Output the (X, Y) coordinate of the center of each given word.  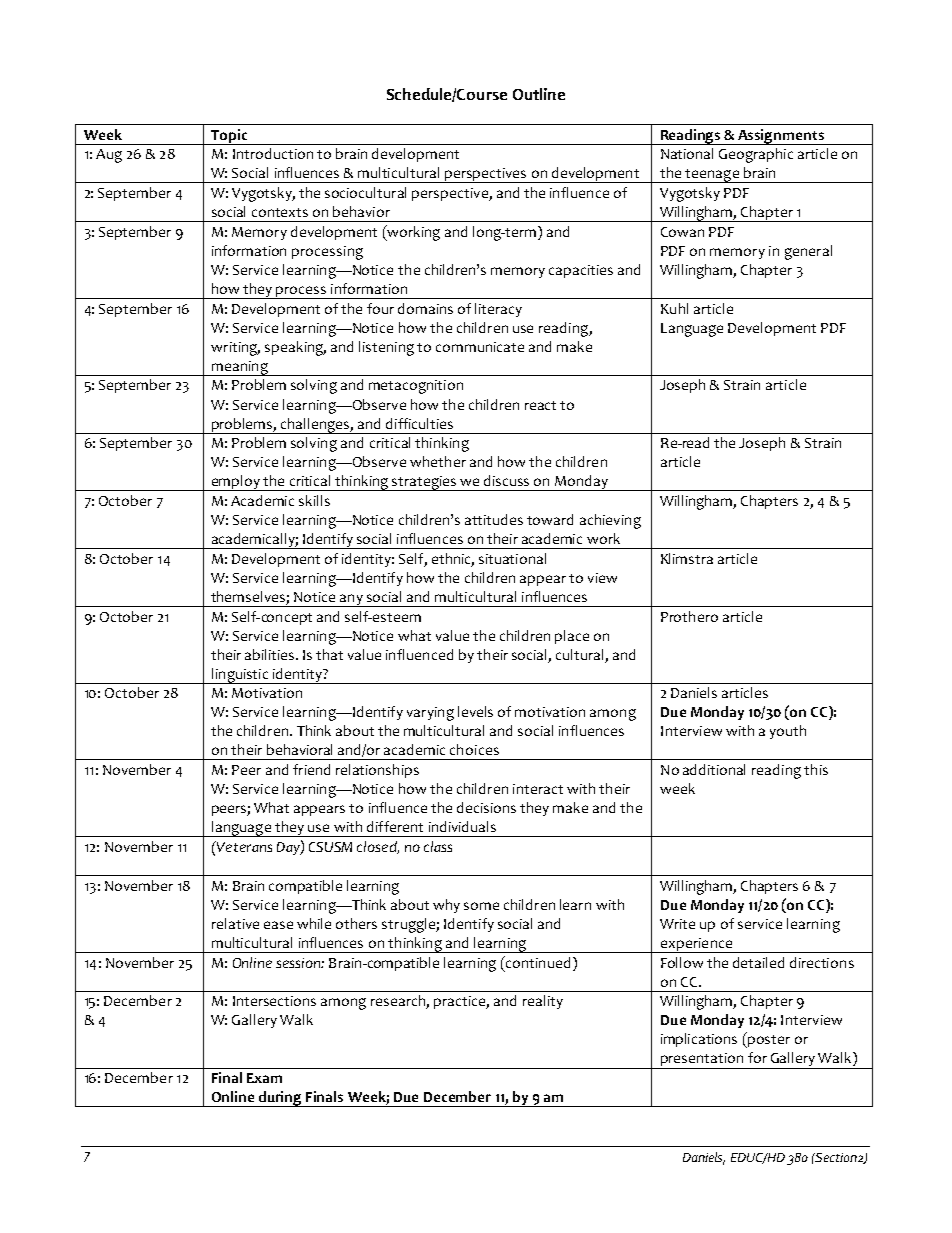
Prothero (689, 616)
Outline (539, 94)
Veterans (243, 846)
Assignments (781, 137)
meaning (240, 368)
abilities (271, 654)
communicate (480, 347)
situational (512, 558)
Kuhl (674, 308)
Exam (264, 1078)
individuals (462, 826)
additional (714, 769)
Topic (229, 137)
